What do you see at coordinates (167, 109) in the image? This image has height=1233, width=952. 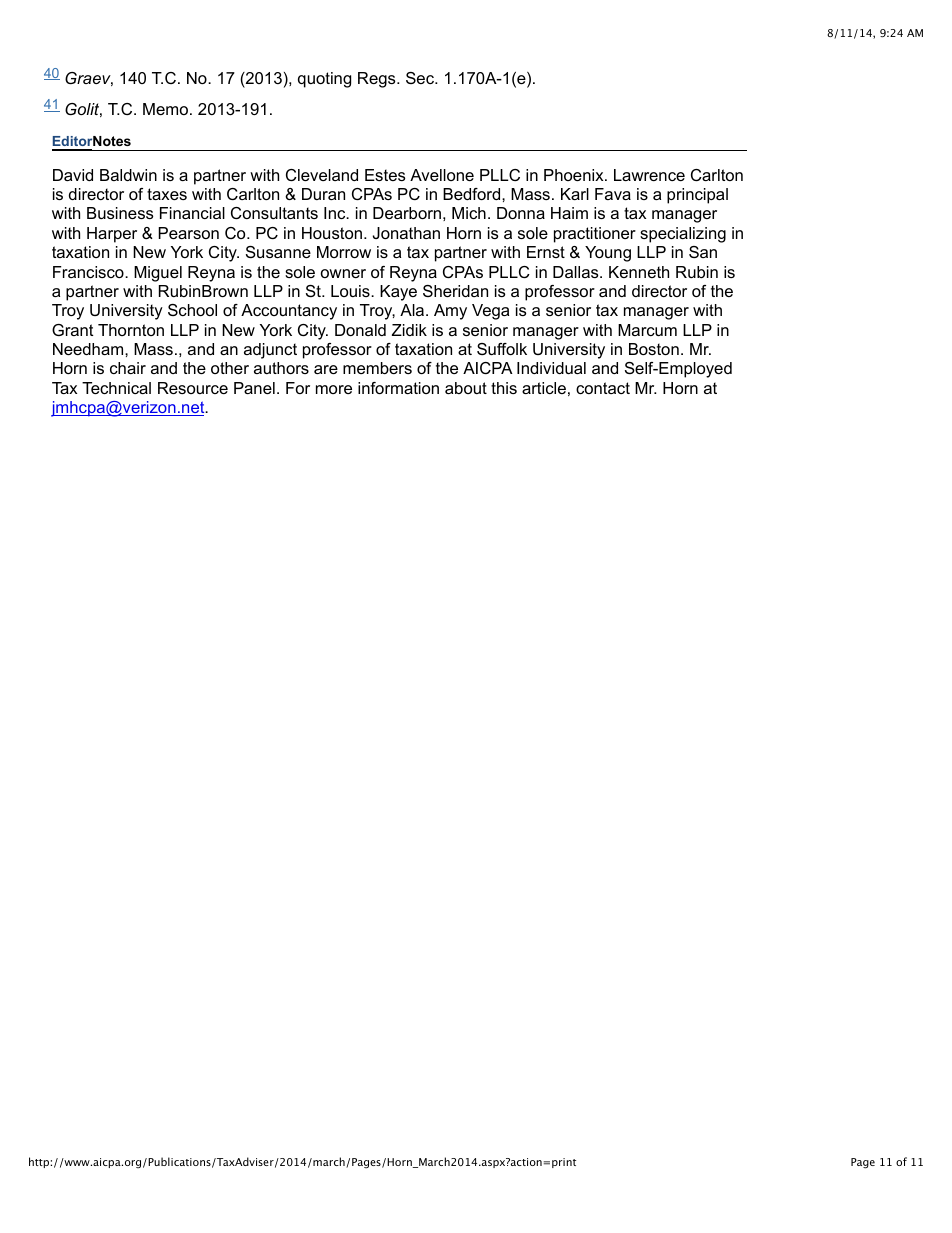 I see `Memo` at bounding box center [167, 109].
